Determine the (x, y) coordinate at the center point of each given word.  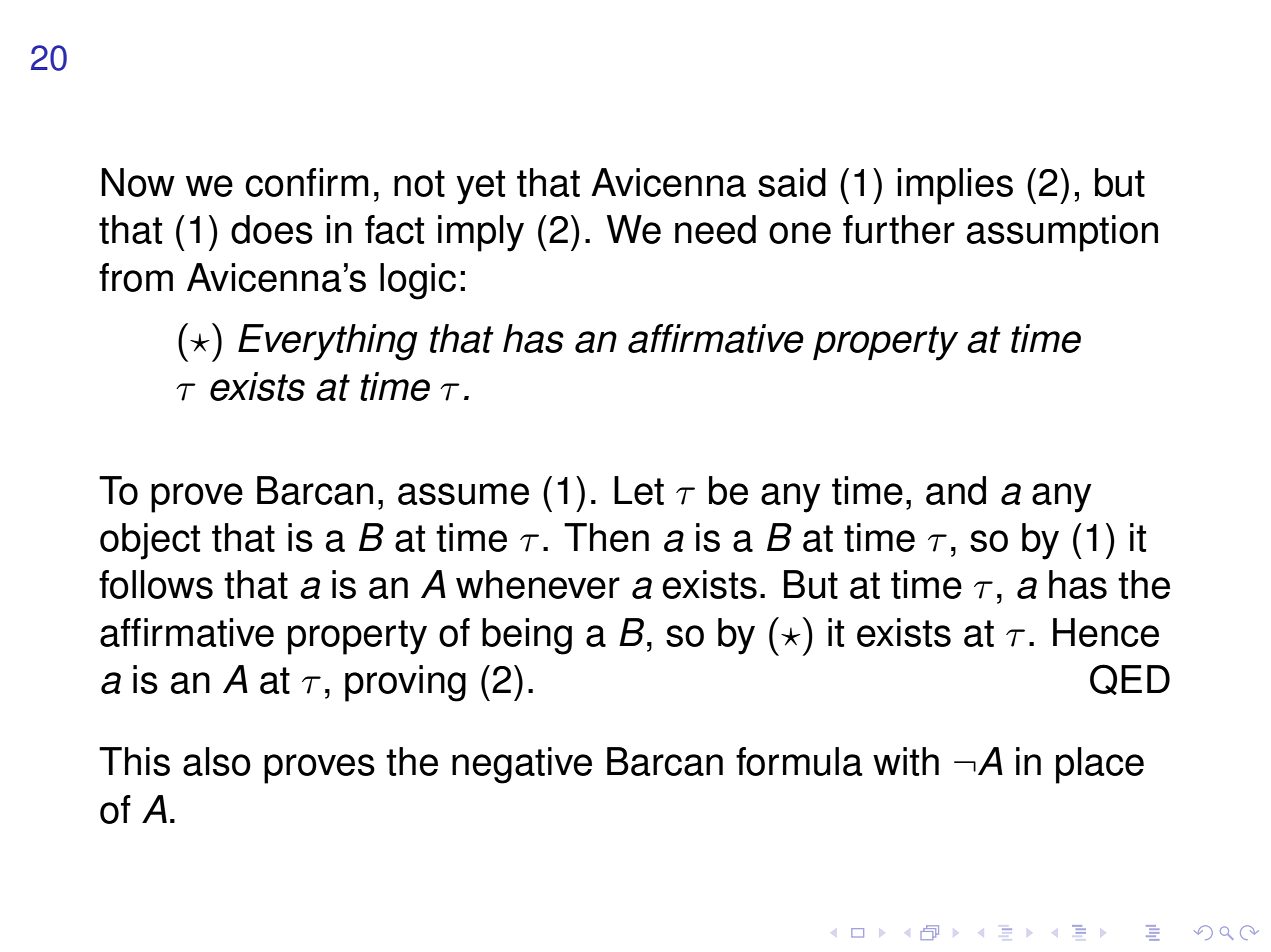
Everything (328, 342)
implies (955, 186)
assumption (1062, 233)
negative (522, 765)
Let (639, 490)
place (1100, 765)
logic (418, 281)
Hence (1106, 632)
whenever (538, 584)
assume (463, 494)
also (217, 761)
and (956, 490)
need (715, 229)
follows (156, 584)
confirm (307, 182)
